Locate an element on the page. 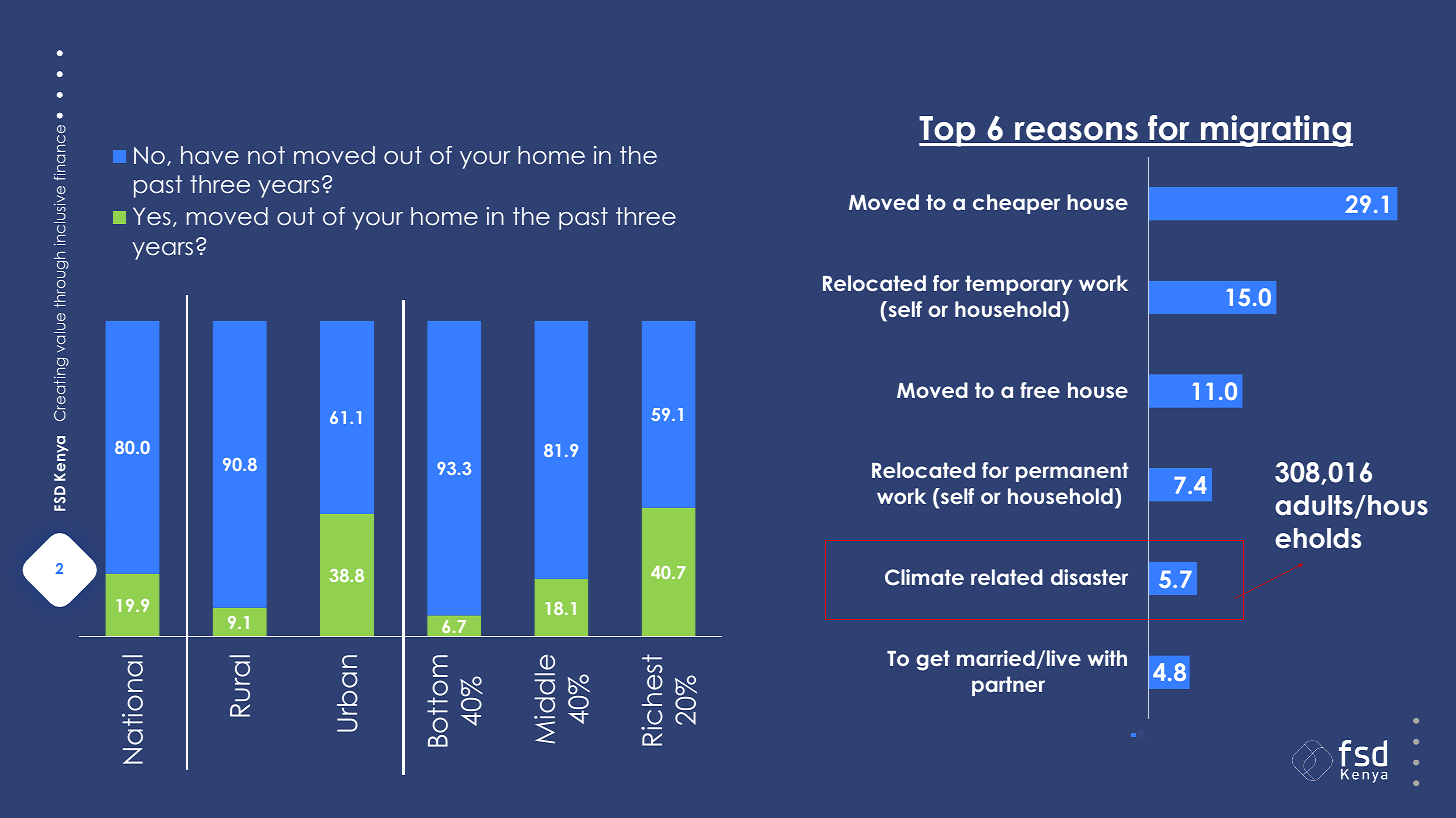 The width and height of the page is (1456, 818). disaster is located at coordinates (1089, 577).
